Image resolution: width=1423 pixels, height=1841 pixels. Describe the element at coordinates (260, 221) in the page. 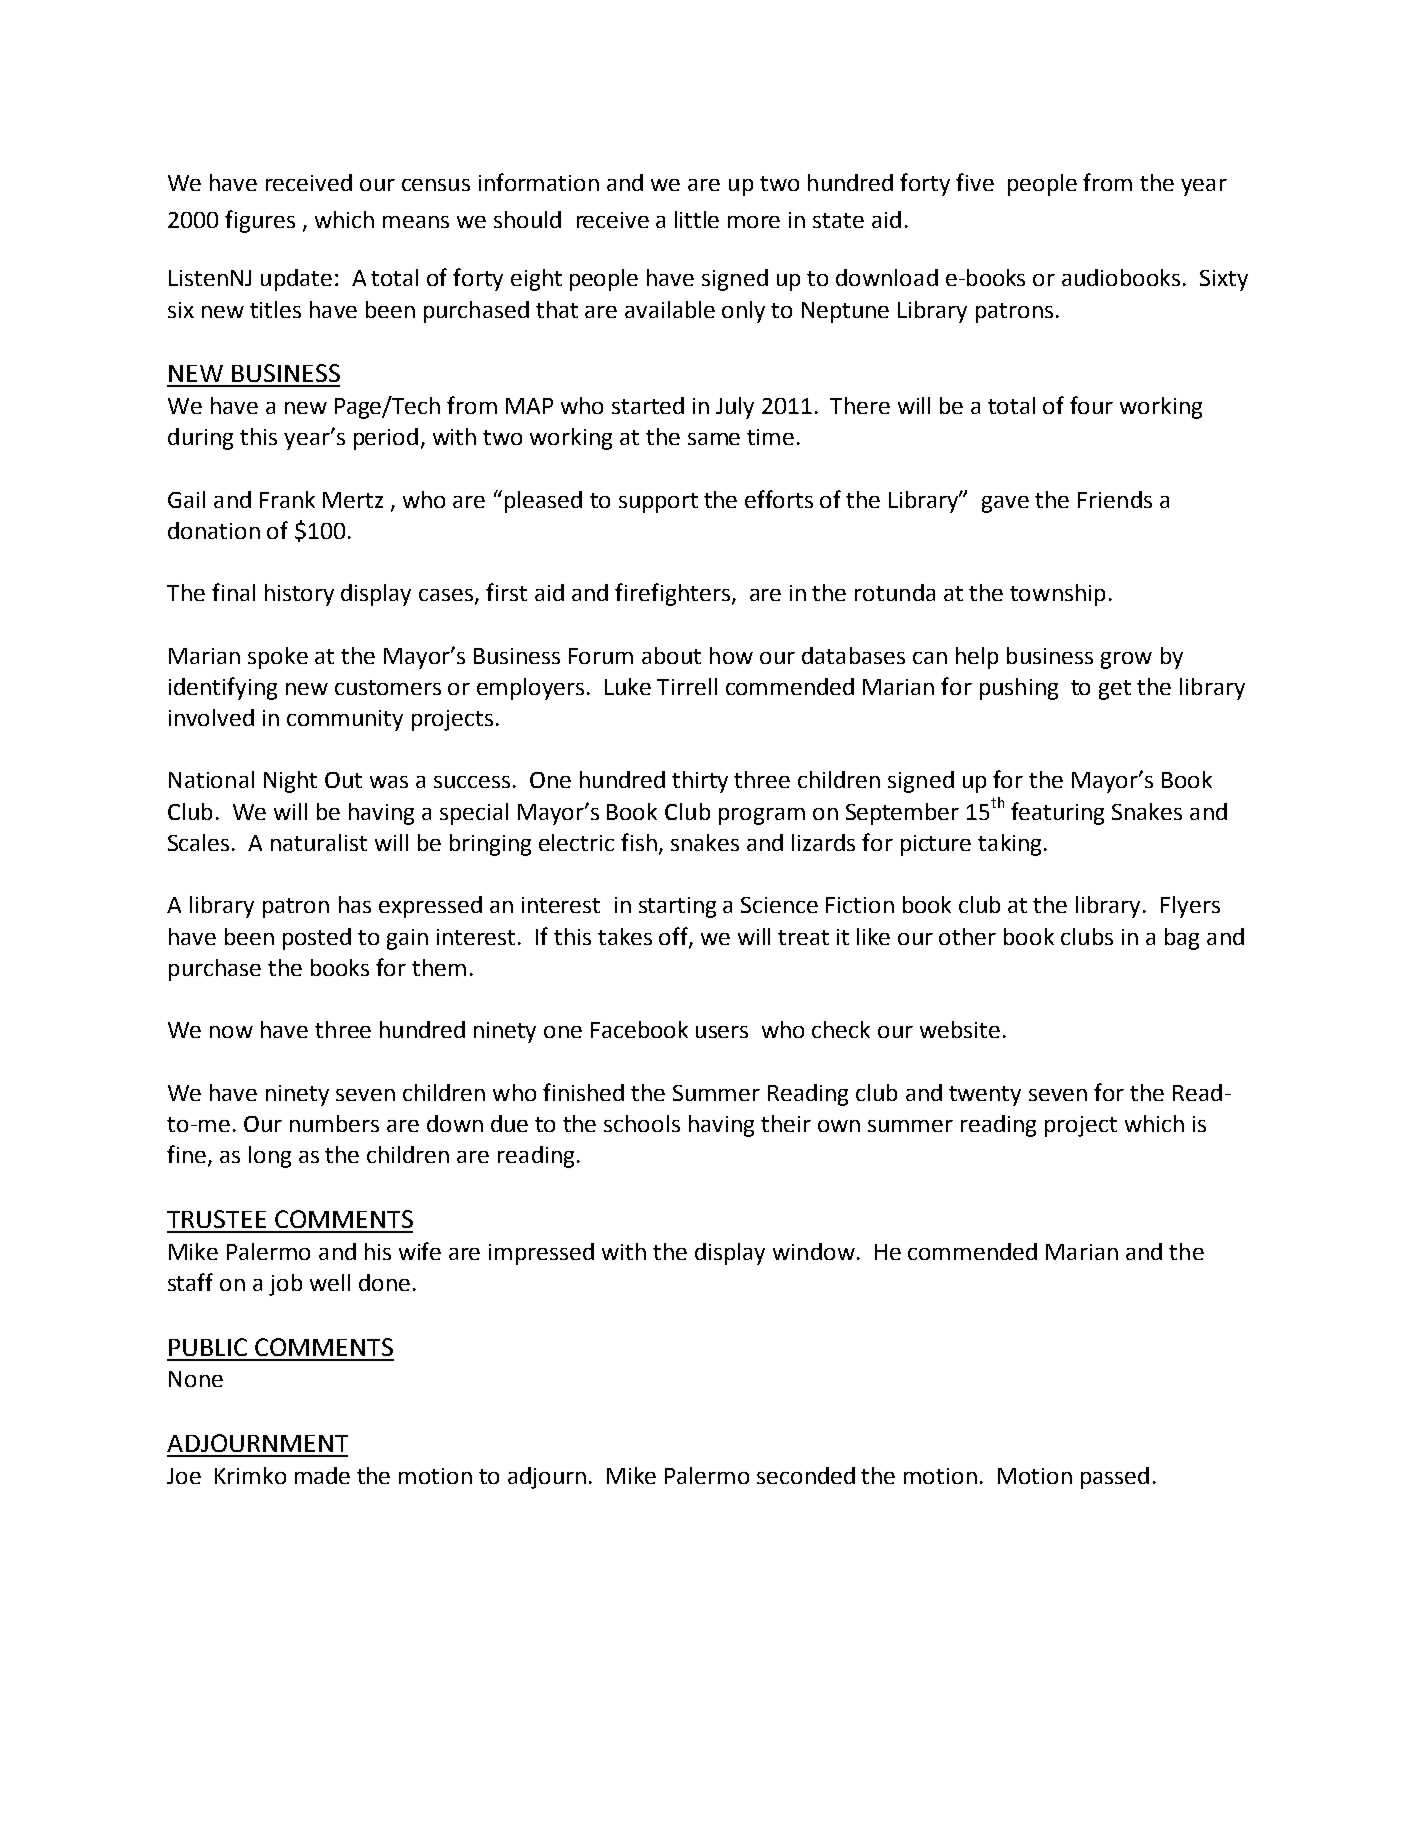

I see `figures` at that location.
